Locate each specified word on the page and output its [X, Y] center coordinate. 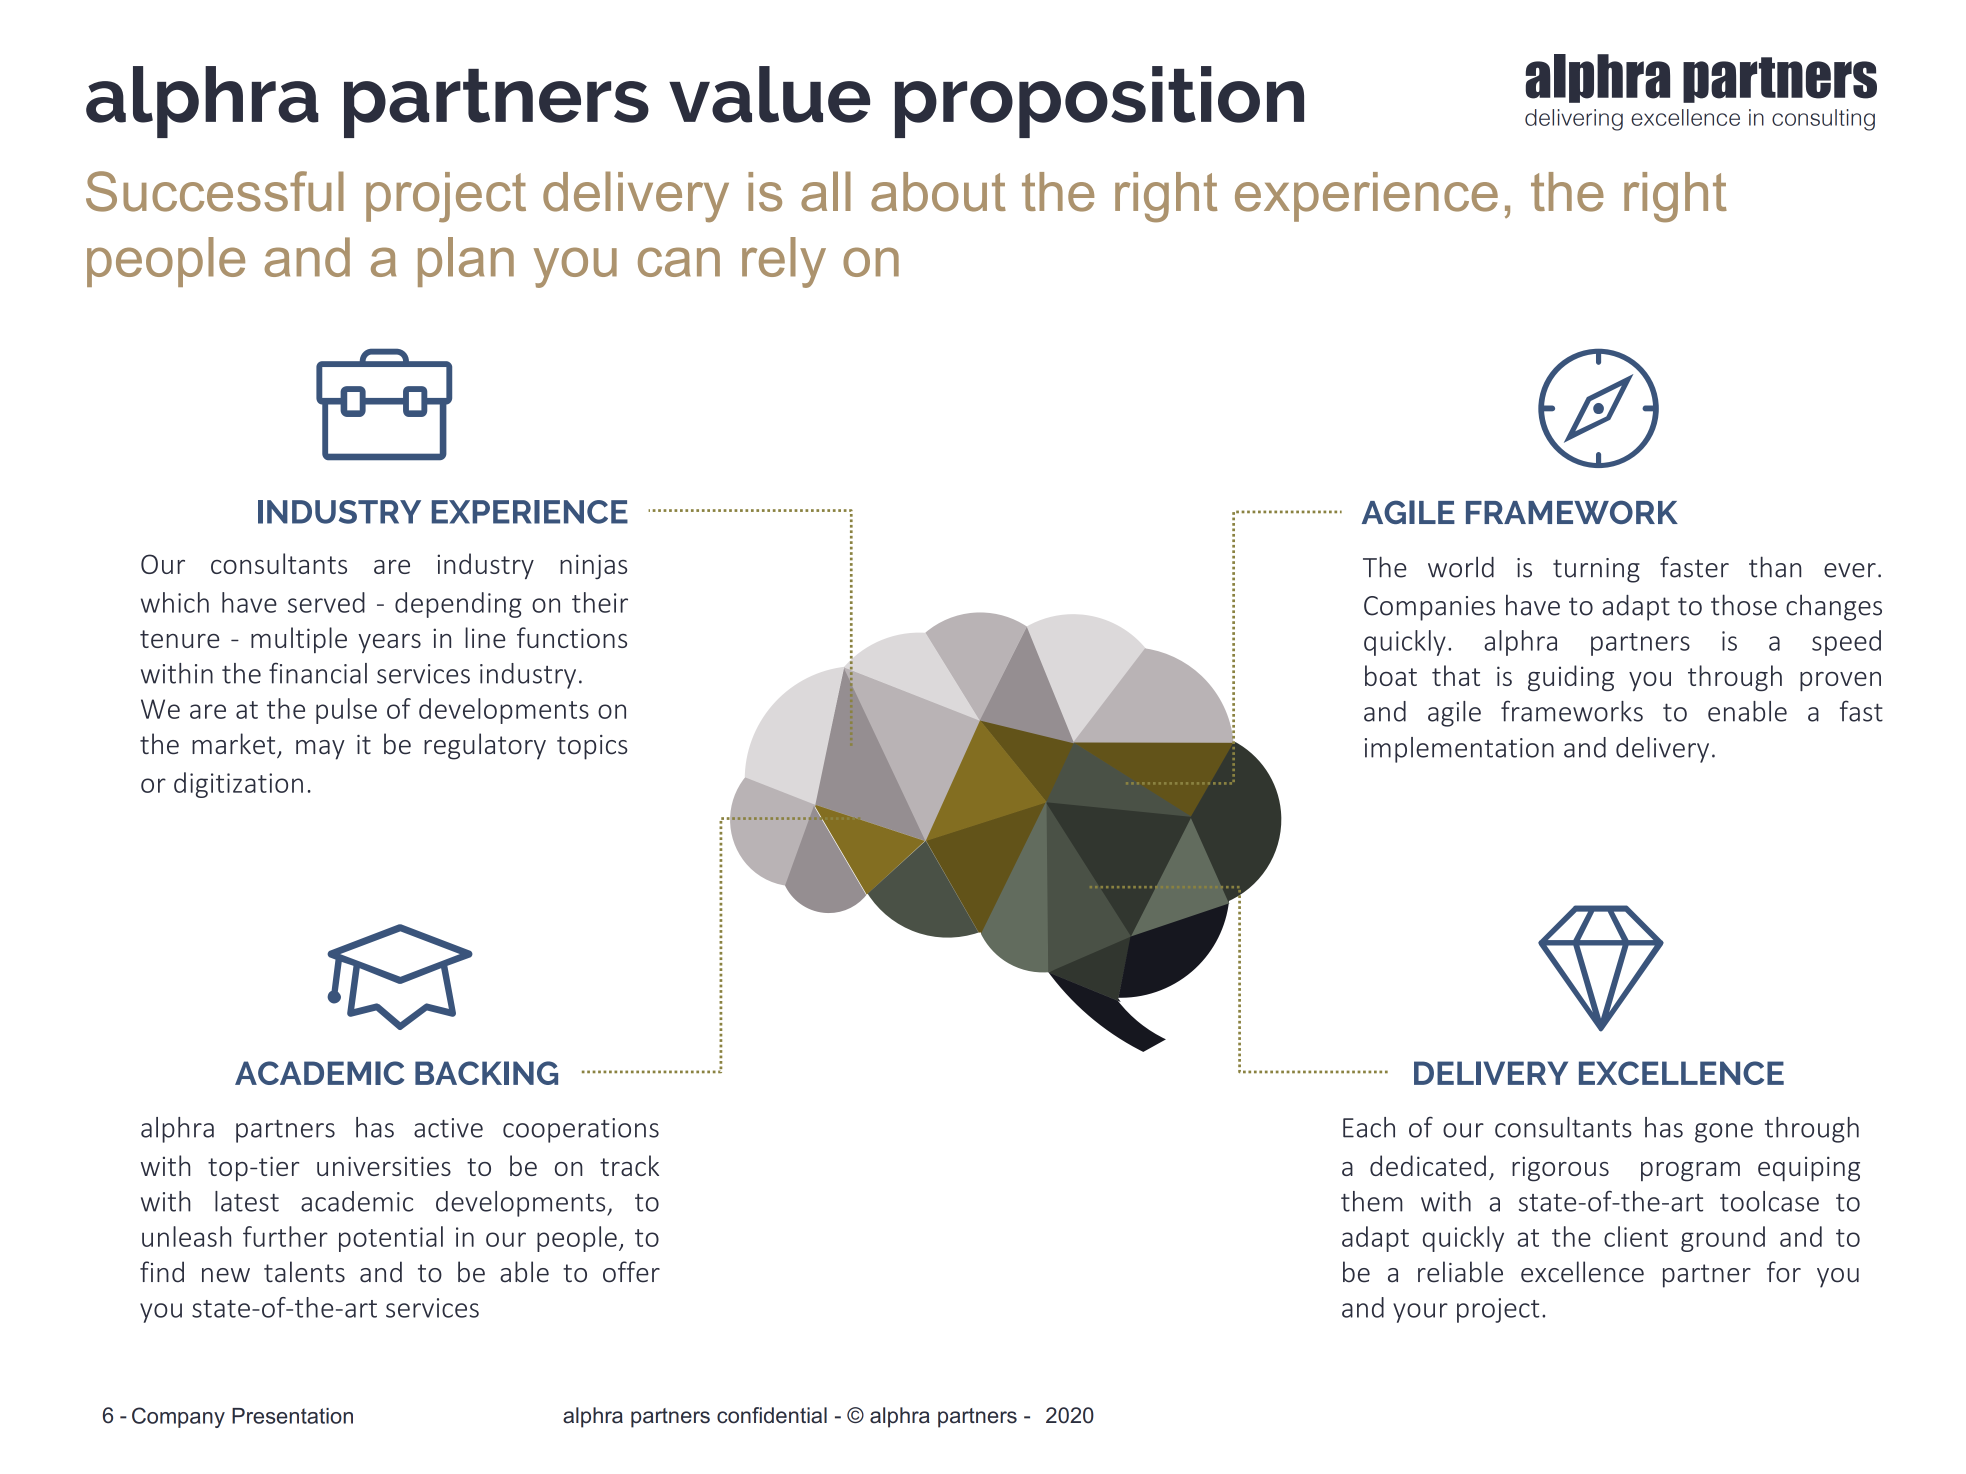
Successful [215, 191]
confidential [772, 1415]
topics [592, 747]
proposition [1099, 102]
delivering [1574, 120]
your [1420, 1313]
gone [1724, 1133]
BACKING [486, 1073]
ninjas [593, 566]
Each [1369, 1127]
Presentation [292, 1416]
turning [1596, 570]
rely [784, 262]
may [320, 750]
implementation [1459, 750]
